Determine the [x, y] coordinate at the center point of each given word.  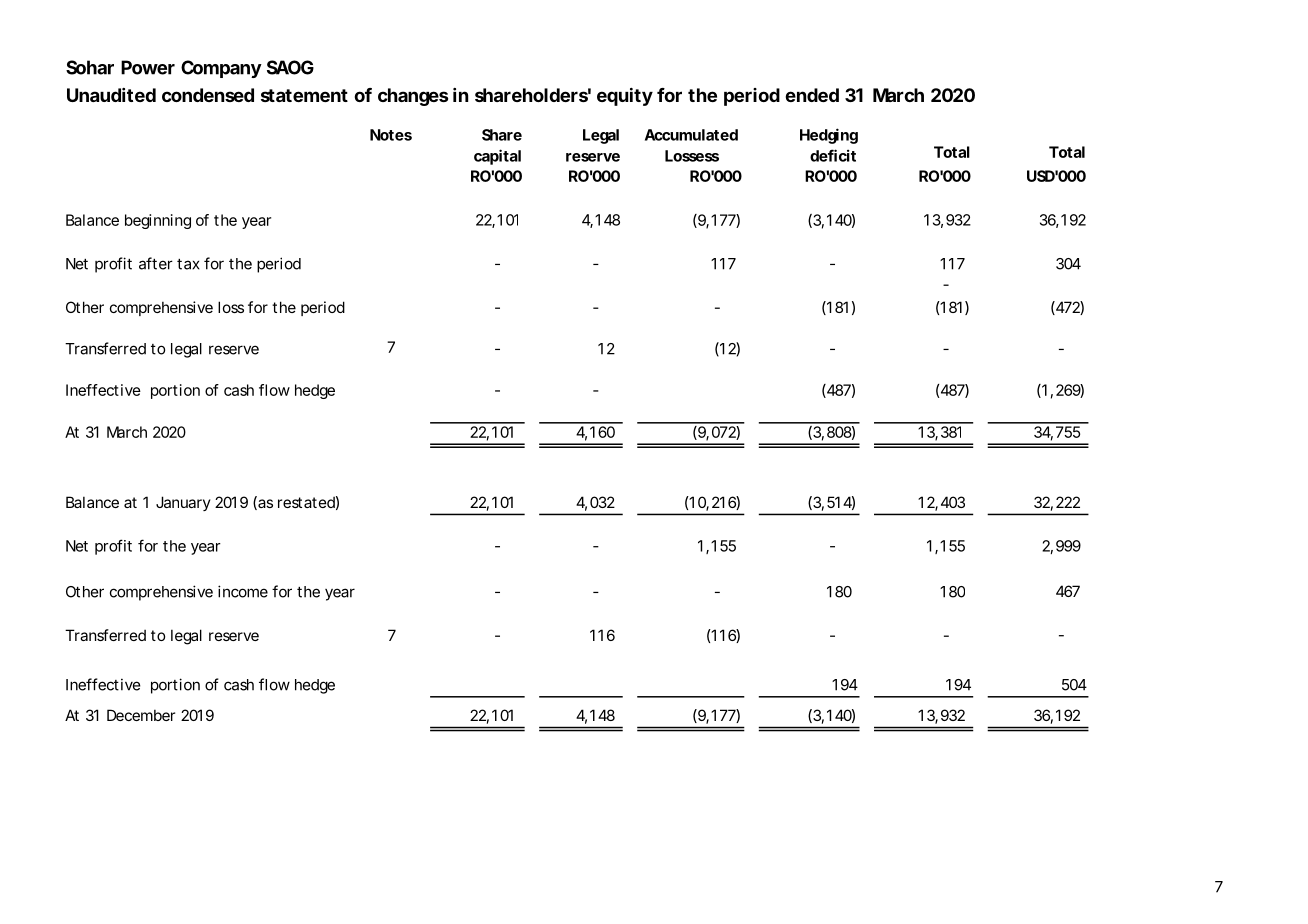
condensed [208, 95]
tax [188, 264]
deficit [833, 155]
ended [812, 95]
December [141, 715]
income [243, 591]
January [183, 503]
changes [413, 97]
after [156, 263]
